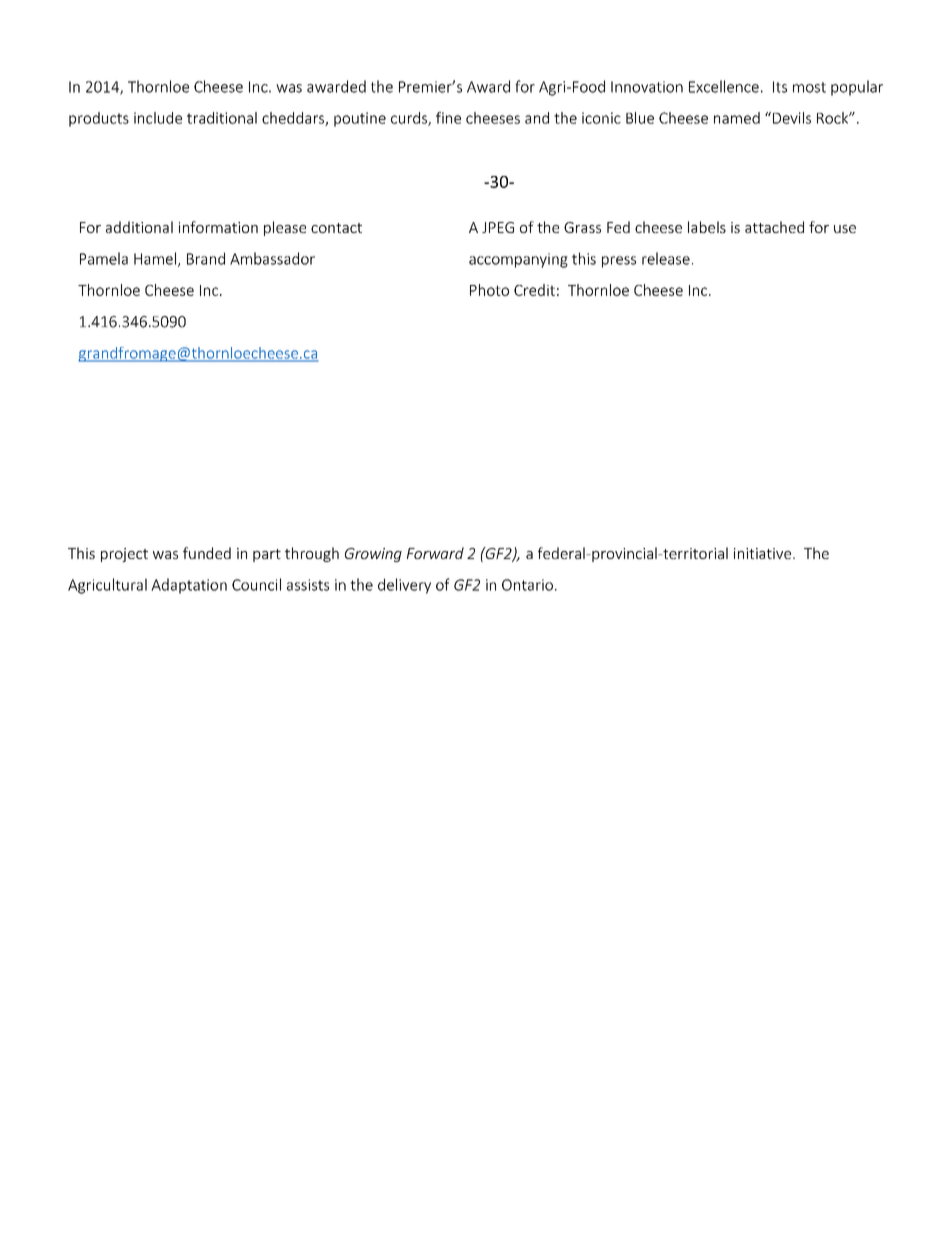 The image size is (952, 1233). Describe the element at coordinates (158, 118) in the document. I see `include` at that location.
